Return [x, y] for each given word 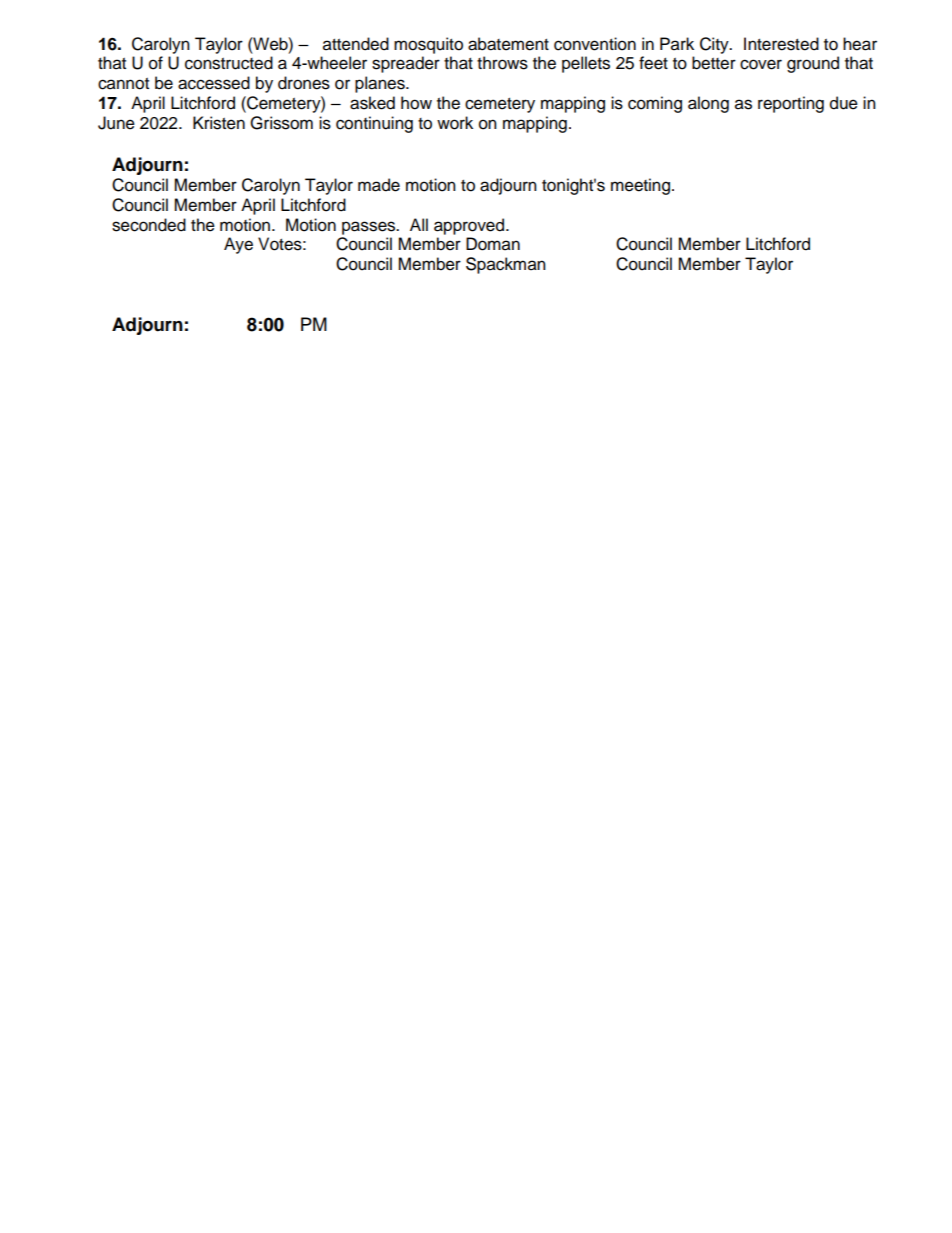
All [419, 224]
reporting [791, 104]
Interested [781, 44]
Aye [238, 245]
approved [470, 226]
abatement [508, 44]
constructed [229, 63]
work [455, 123]
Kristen [219, 123]
